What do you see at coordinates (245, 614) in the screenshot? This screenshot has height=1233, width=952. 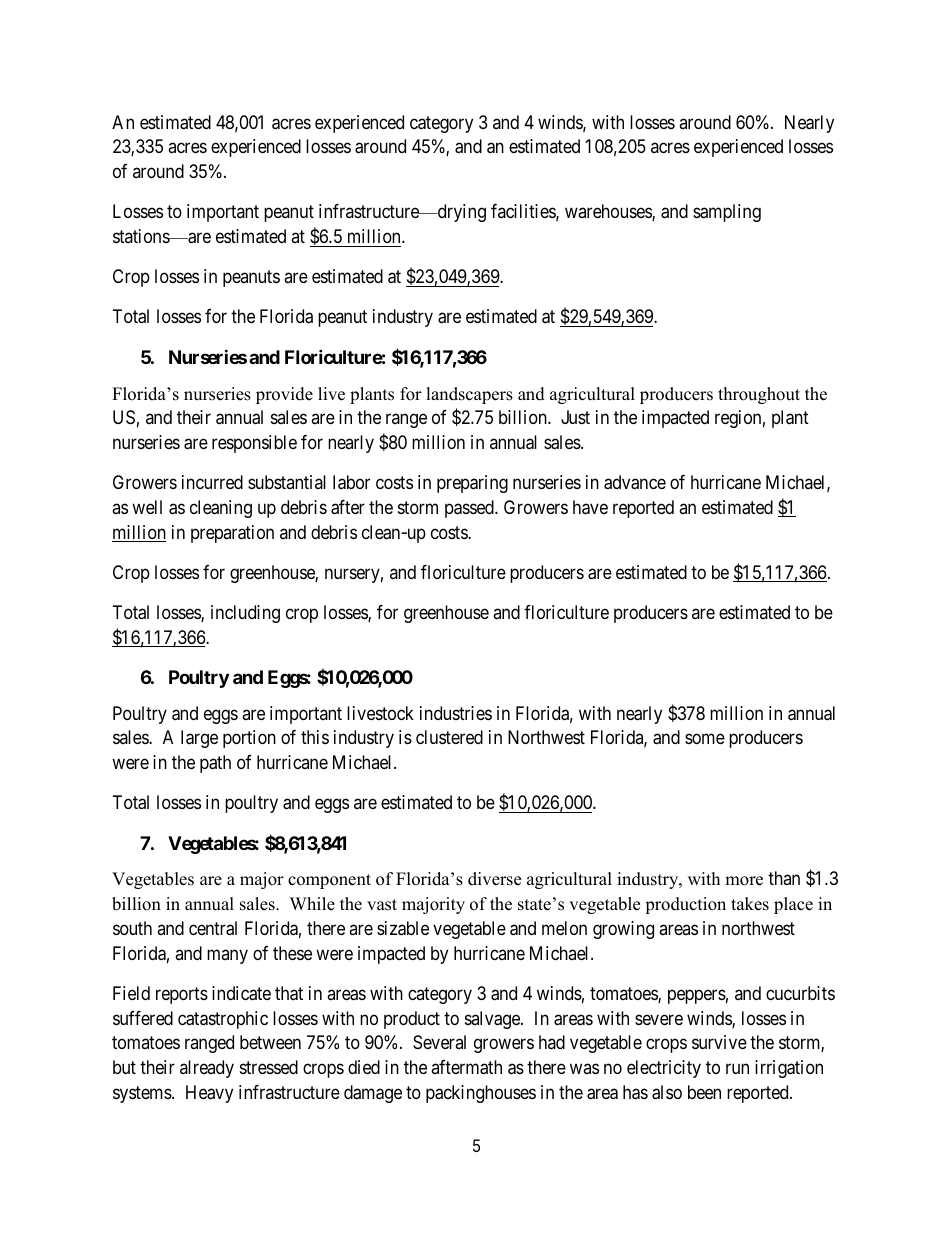 I see `including` at bounding box center [245, 614].
